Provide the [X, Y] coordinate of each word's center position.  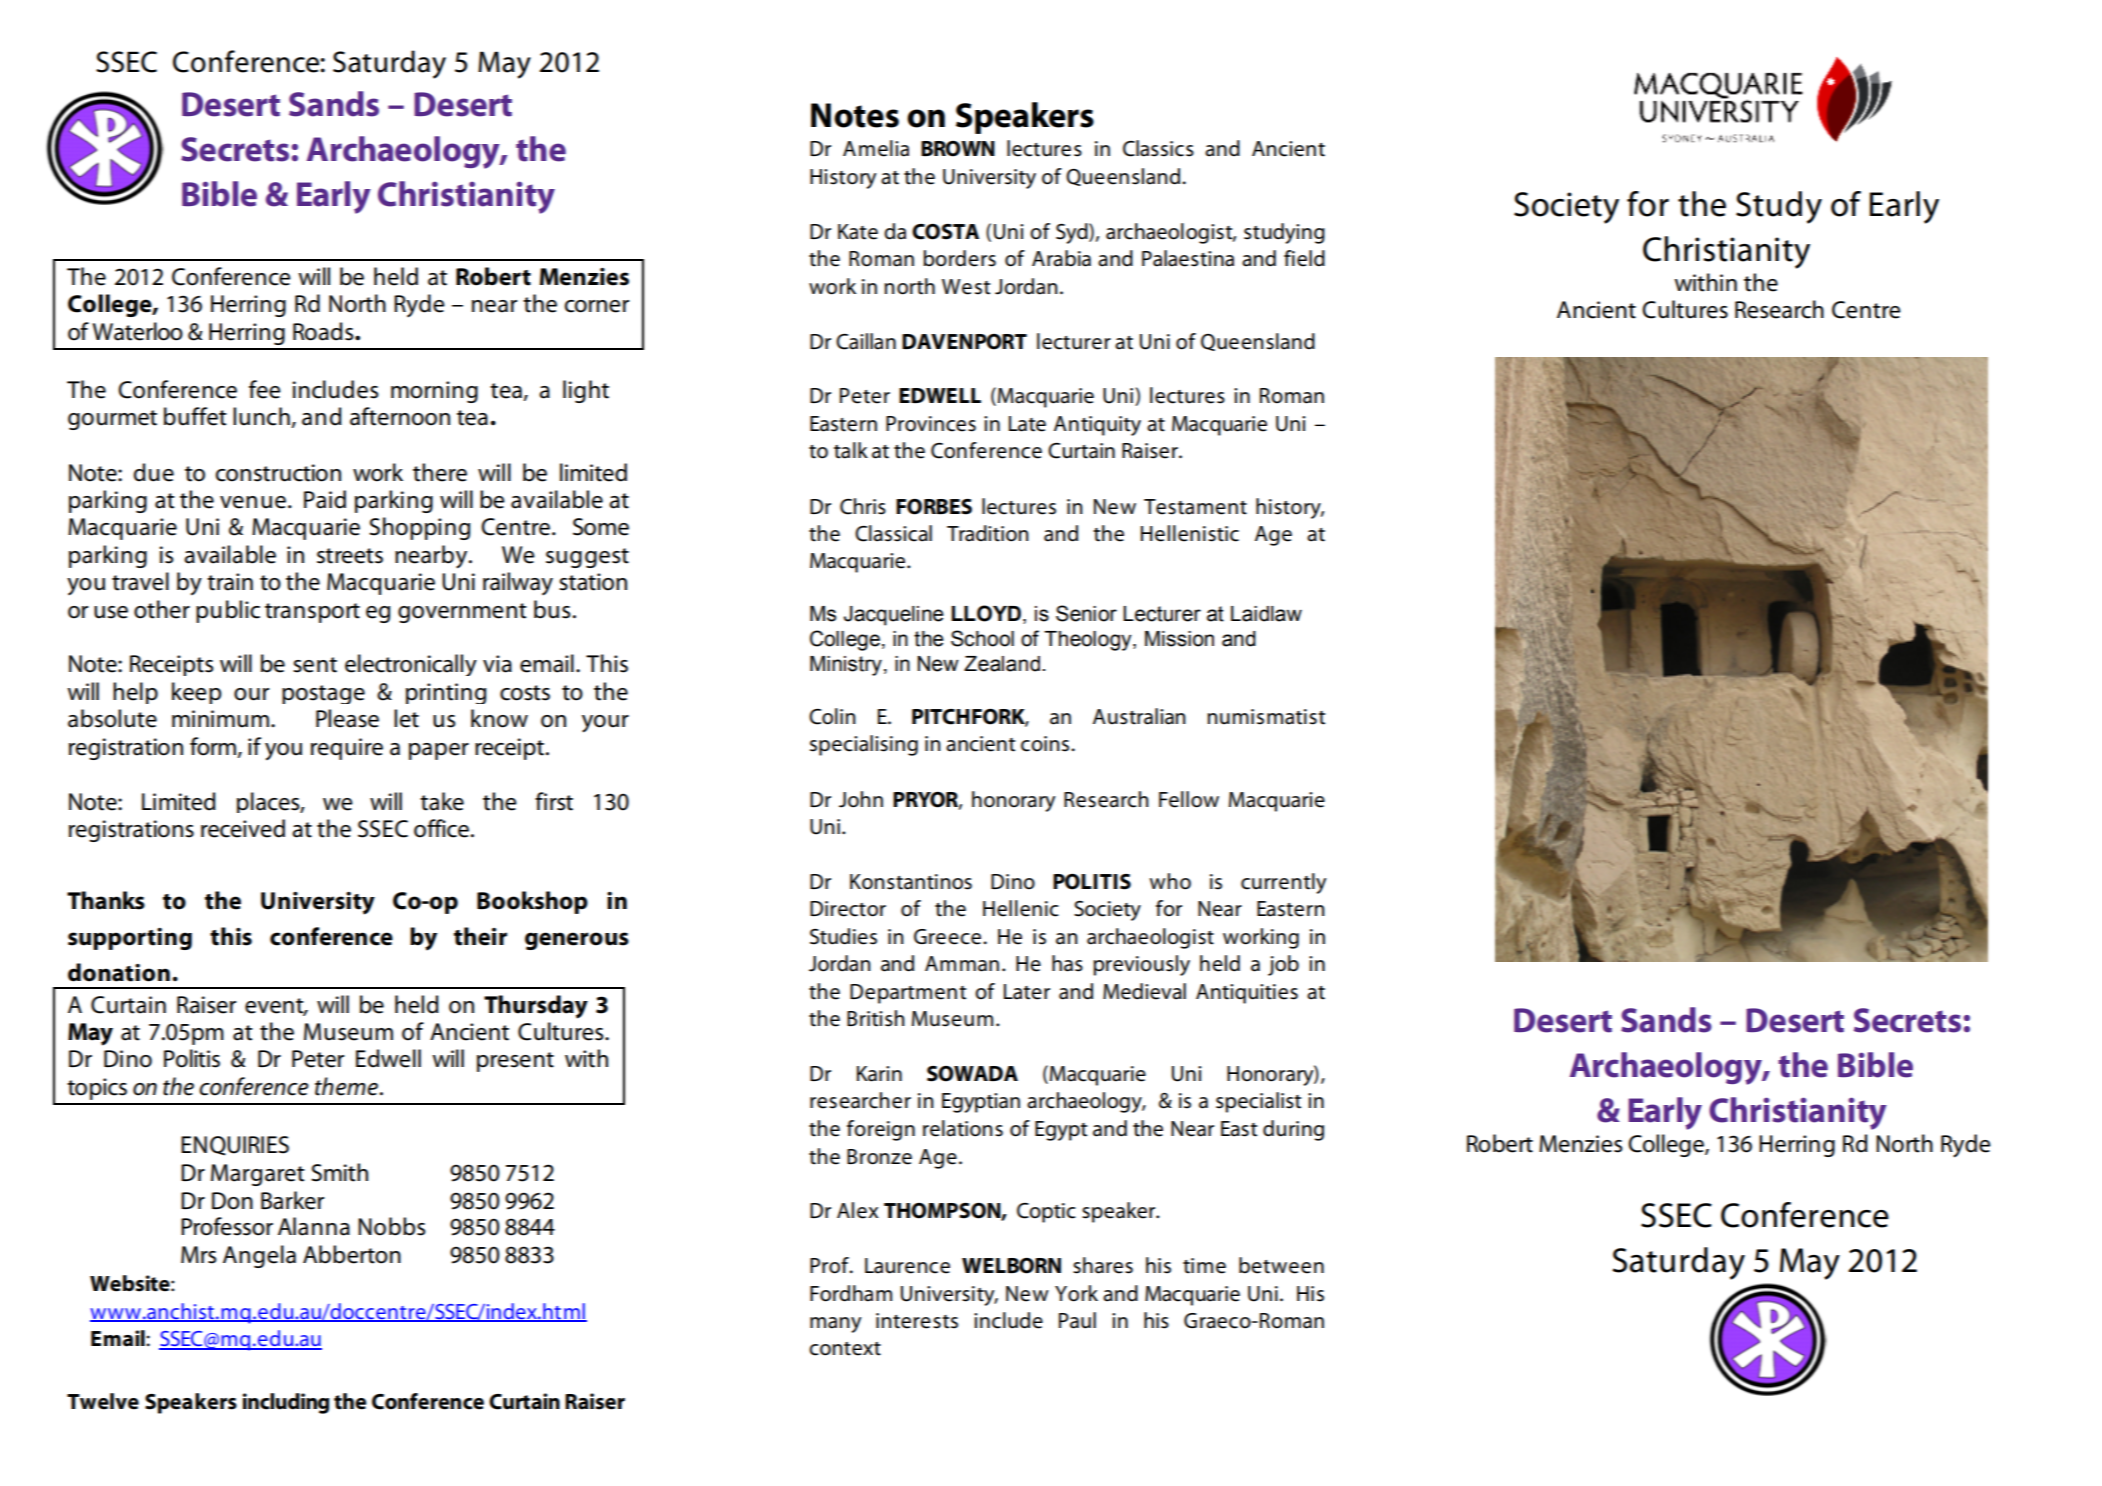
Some [601, 527]
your [605, 724]
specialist [1258, 1102]
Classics [1158, 148]
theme [346, 1086]
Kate [858, 232]
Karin [879, 1074]
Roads [324, 331]
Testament [1195, 507]
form [214, 747]
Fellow [1189, 799]
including [286, 1403]
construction [278, 473]
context [845, 1349]
